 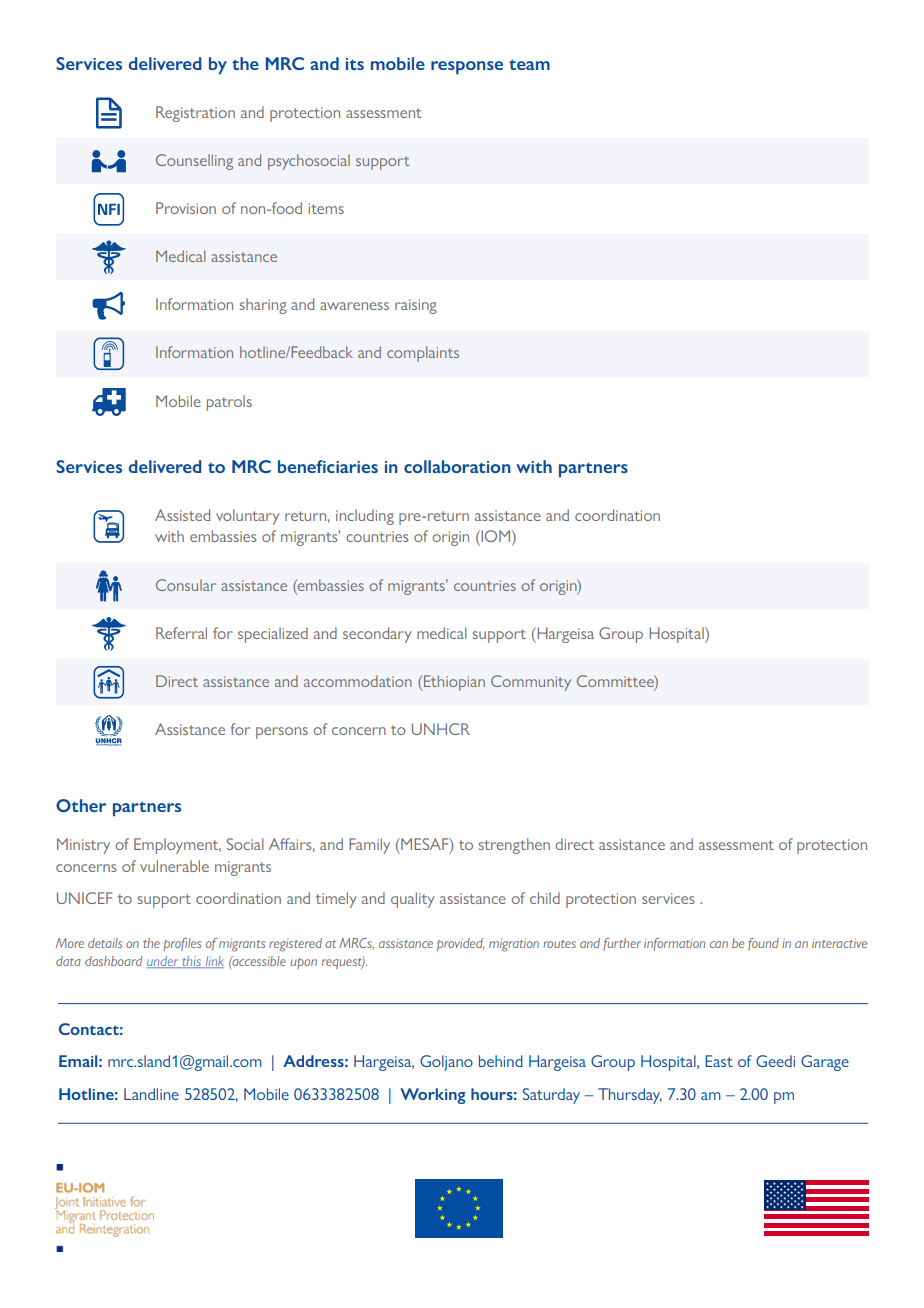 What do you see at coordinates (531, 683) in the screenshot?
I see `Community` at bounding box center [531, 683].
